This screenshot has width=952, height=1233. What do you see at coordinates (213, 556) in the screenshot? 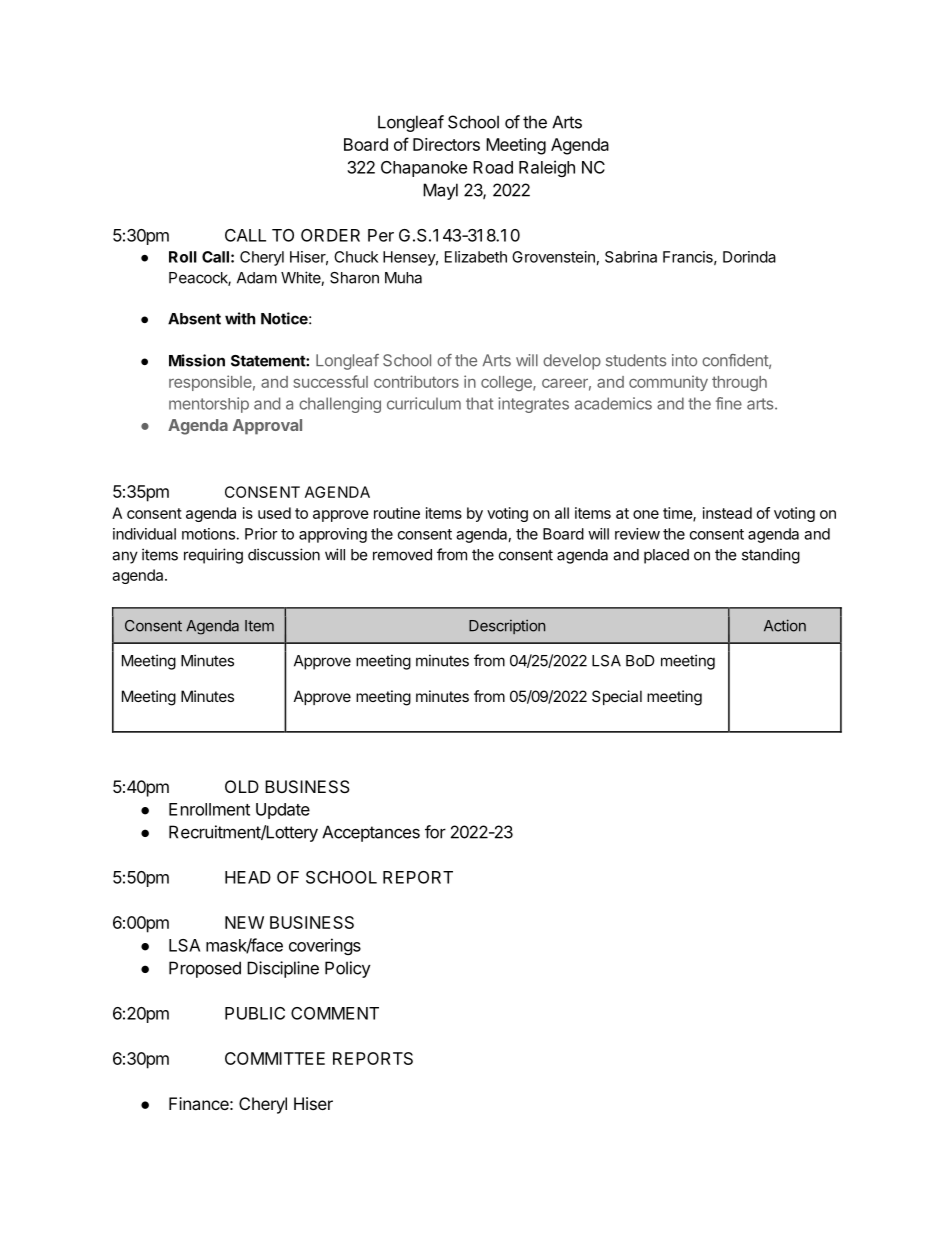
I see `requiring` at bounding box center [213, 556].
